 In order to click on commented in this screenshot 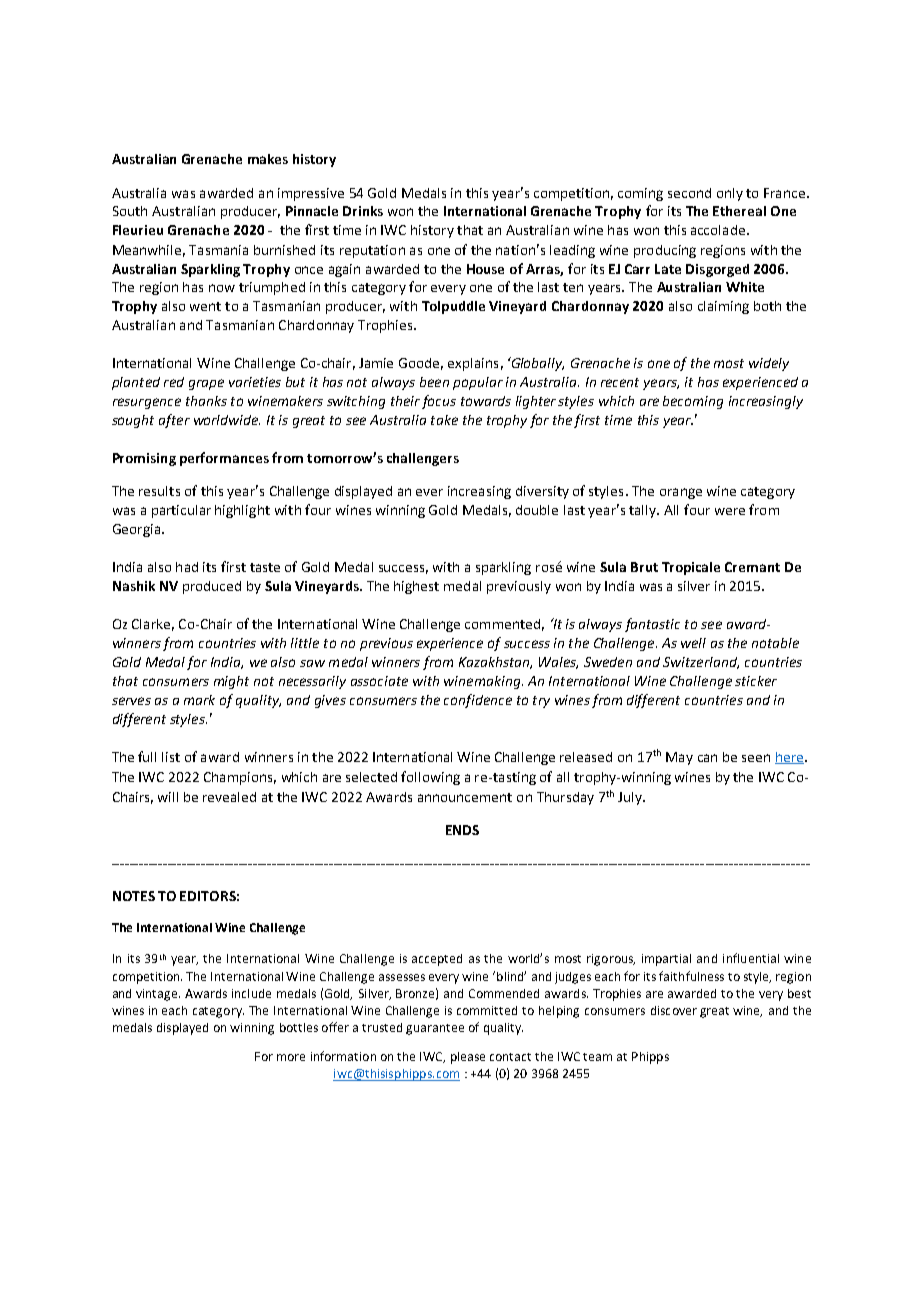, I will do `click(502, 624)`.
